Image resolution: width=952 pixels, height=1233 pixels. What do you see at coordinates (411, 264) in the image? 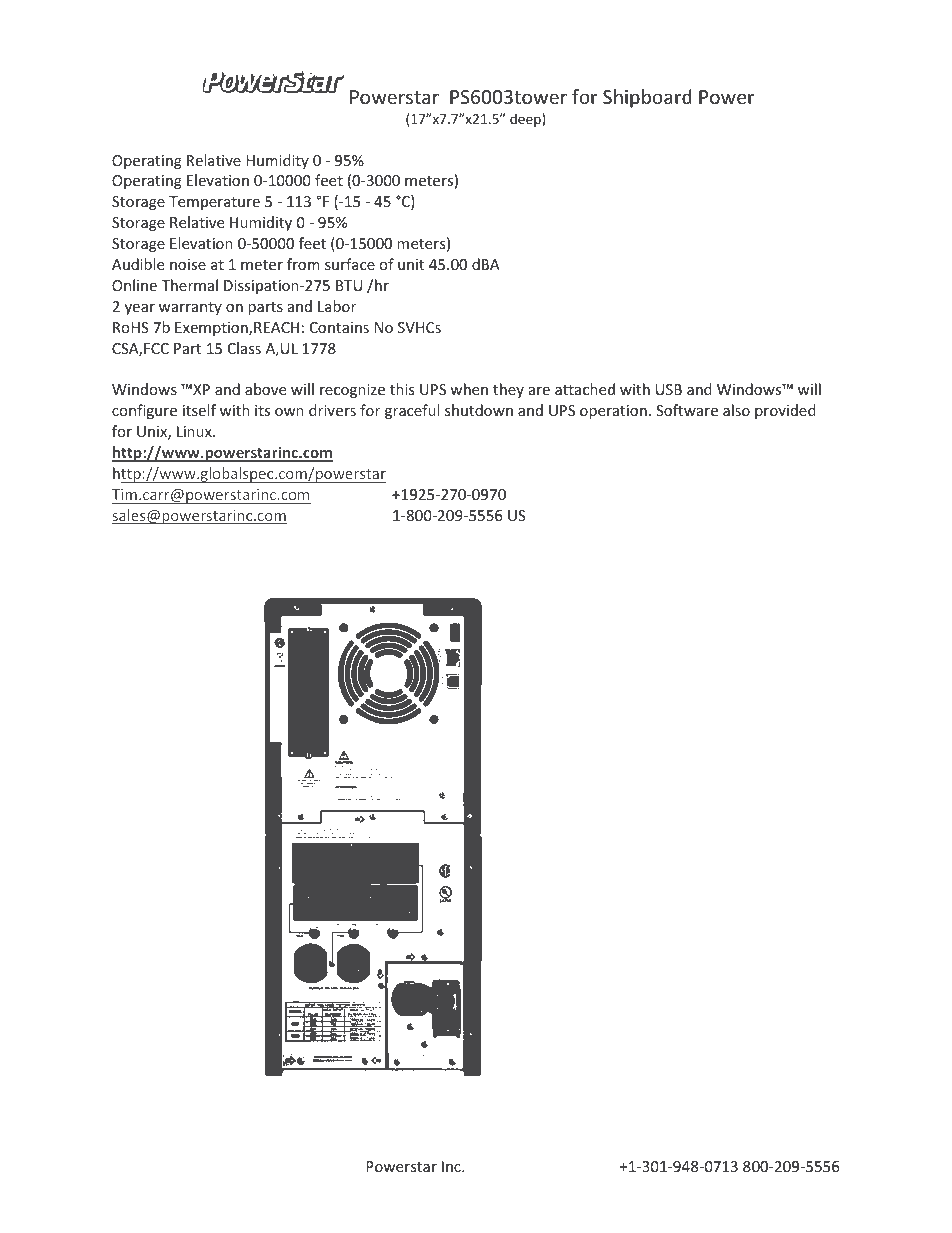
I see `unit` at bounding box center [411, 264].
